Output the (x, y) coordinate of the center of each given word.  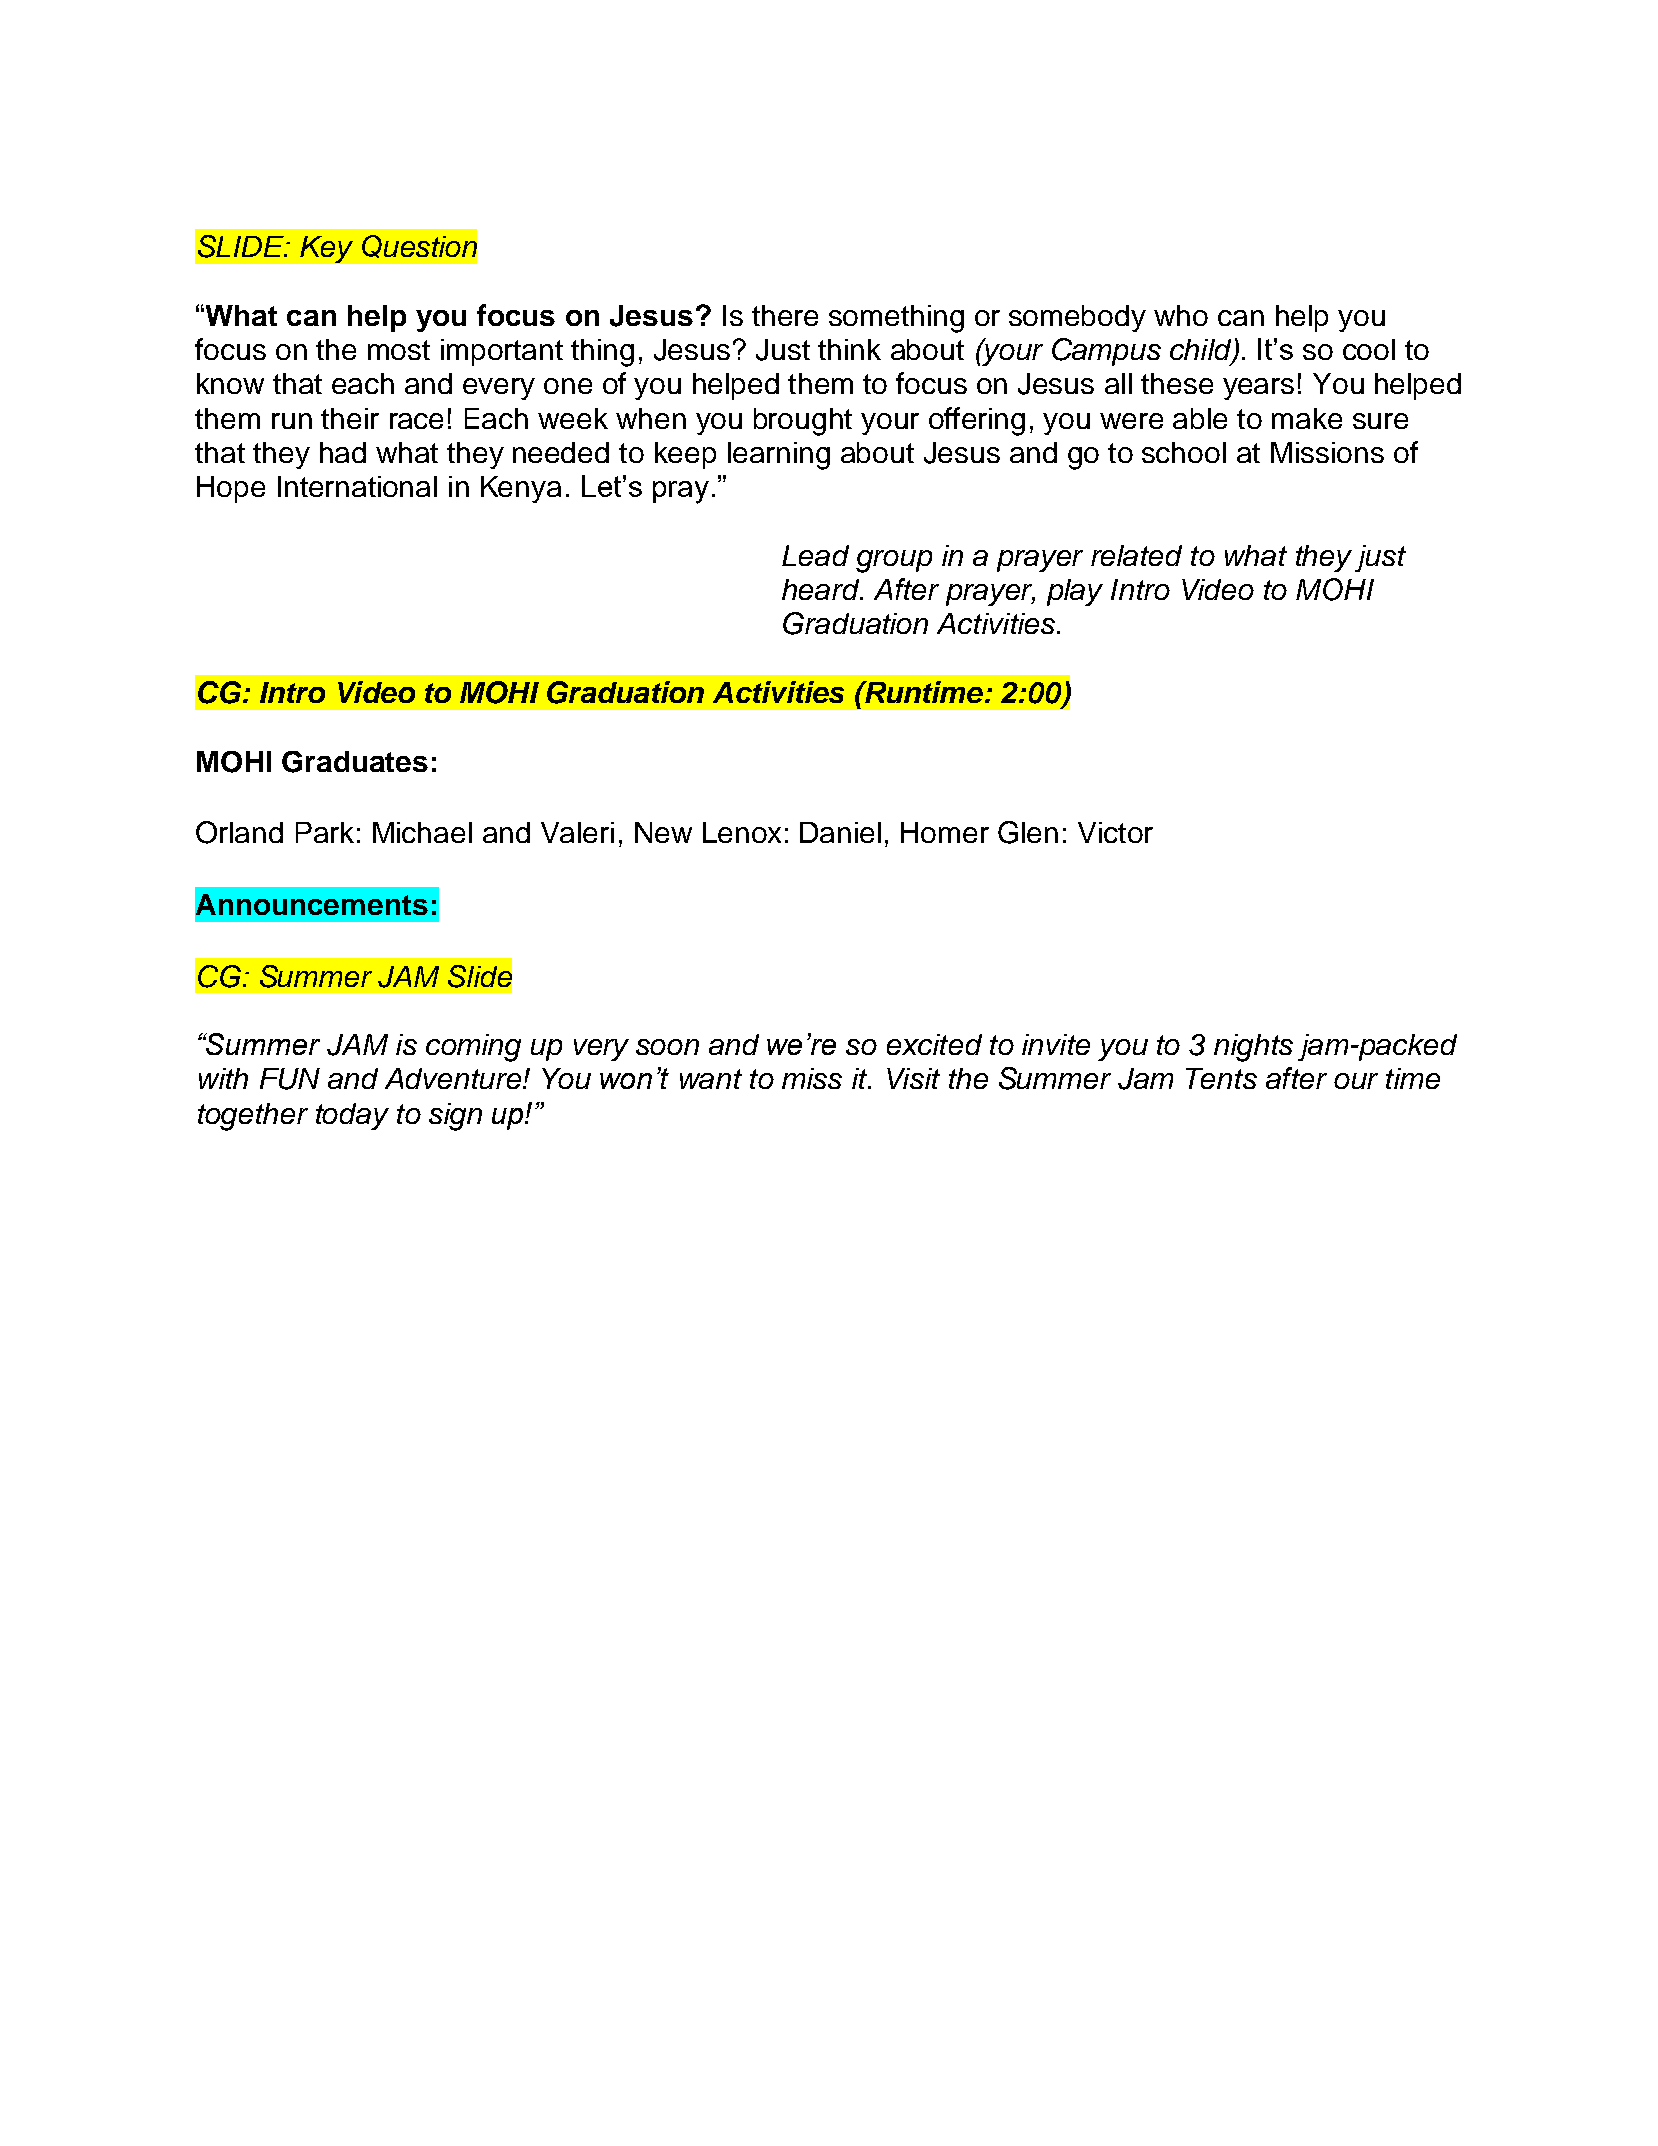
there (785, 315)
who (1181, 315)
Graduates (355, 762)
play (1075, 592)
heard (822, 589)
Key (326, 249)
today (352, 1116)
